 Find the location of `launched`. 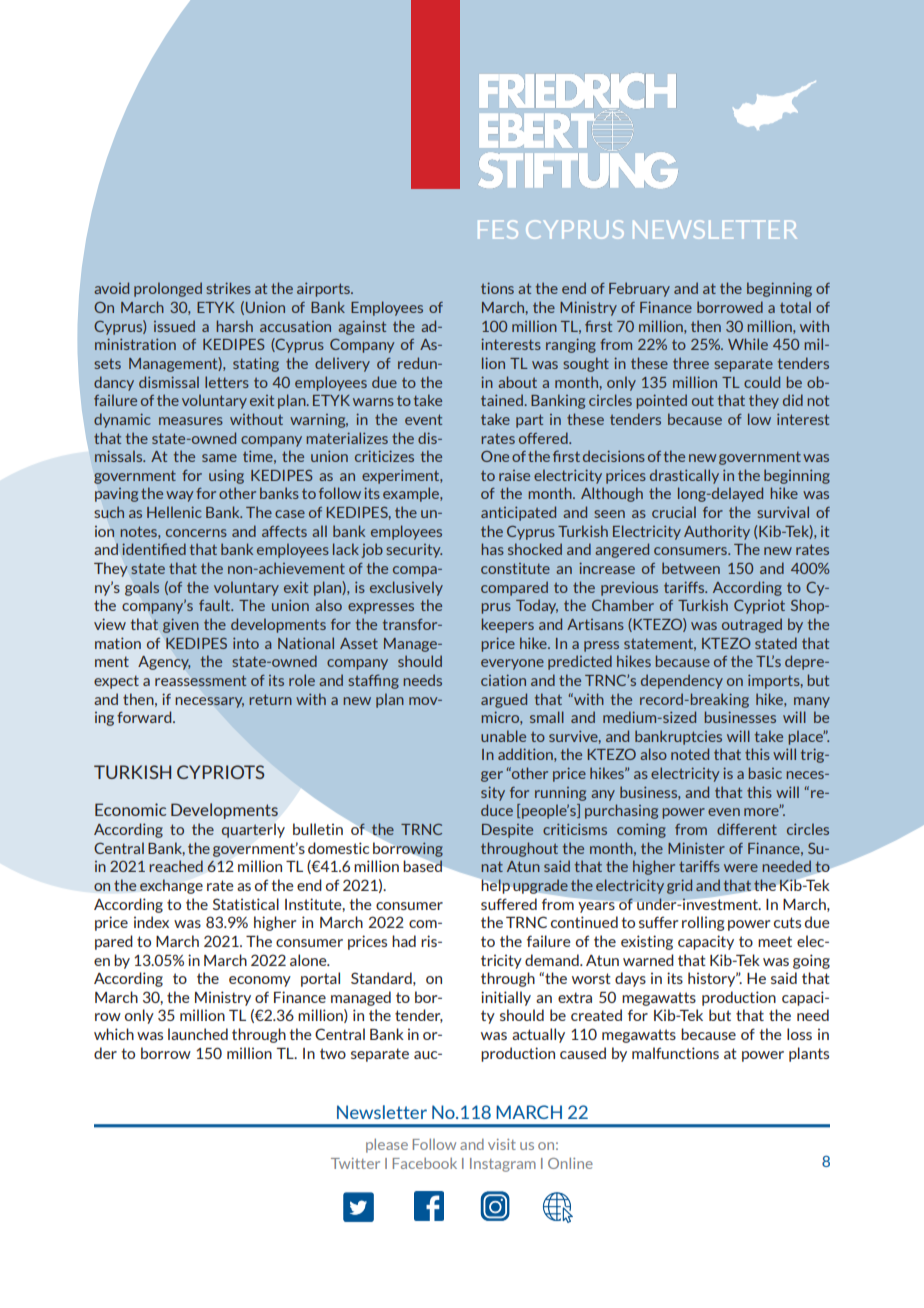

launched is located at coordinates (198, 1034).
